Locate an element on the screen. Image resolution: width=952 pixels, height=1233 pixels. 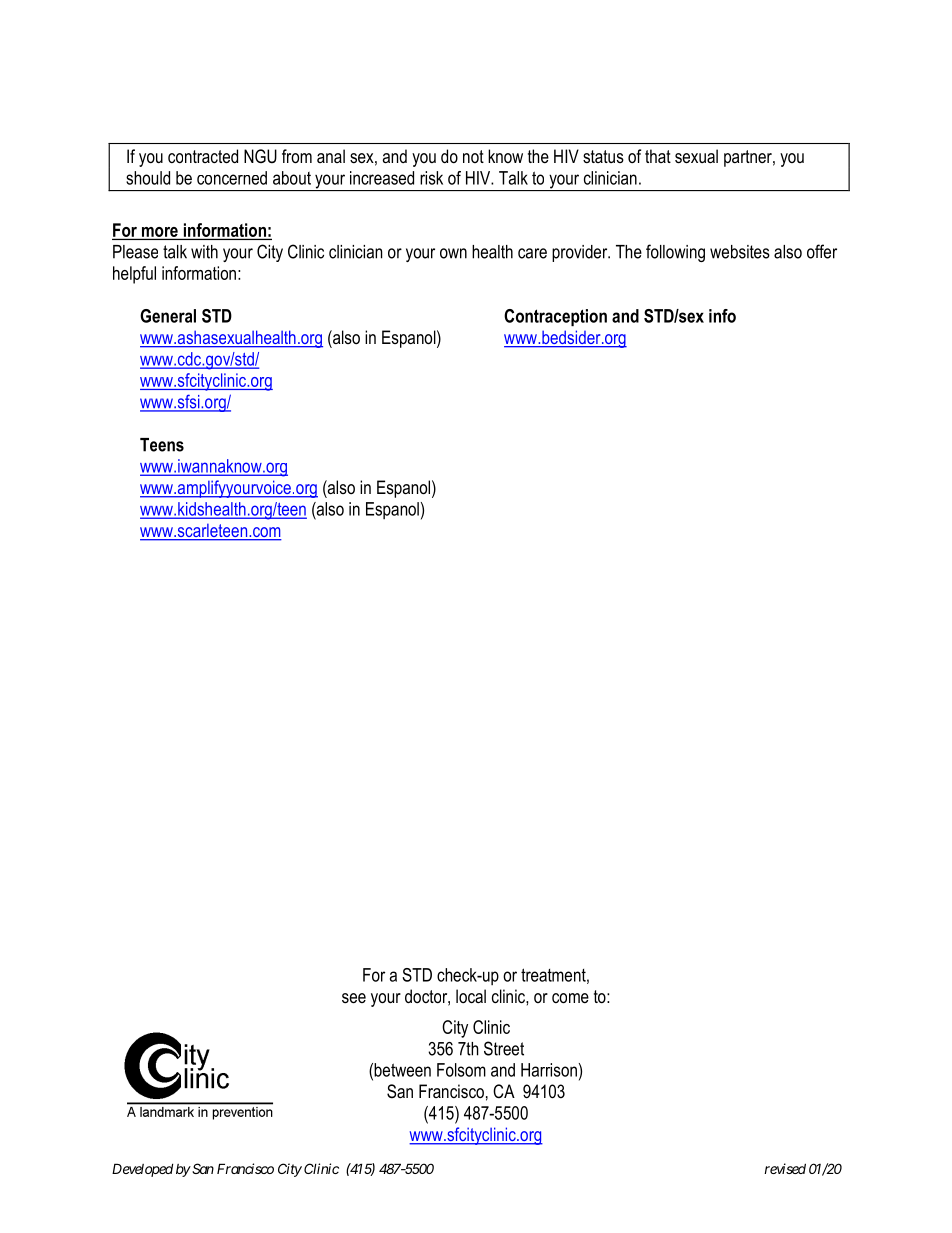
following is located at coordinates (675, 253).
